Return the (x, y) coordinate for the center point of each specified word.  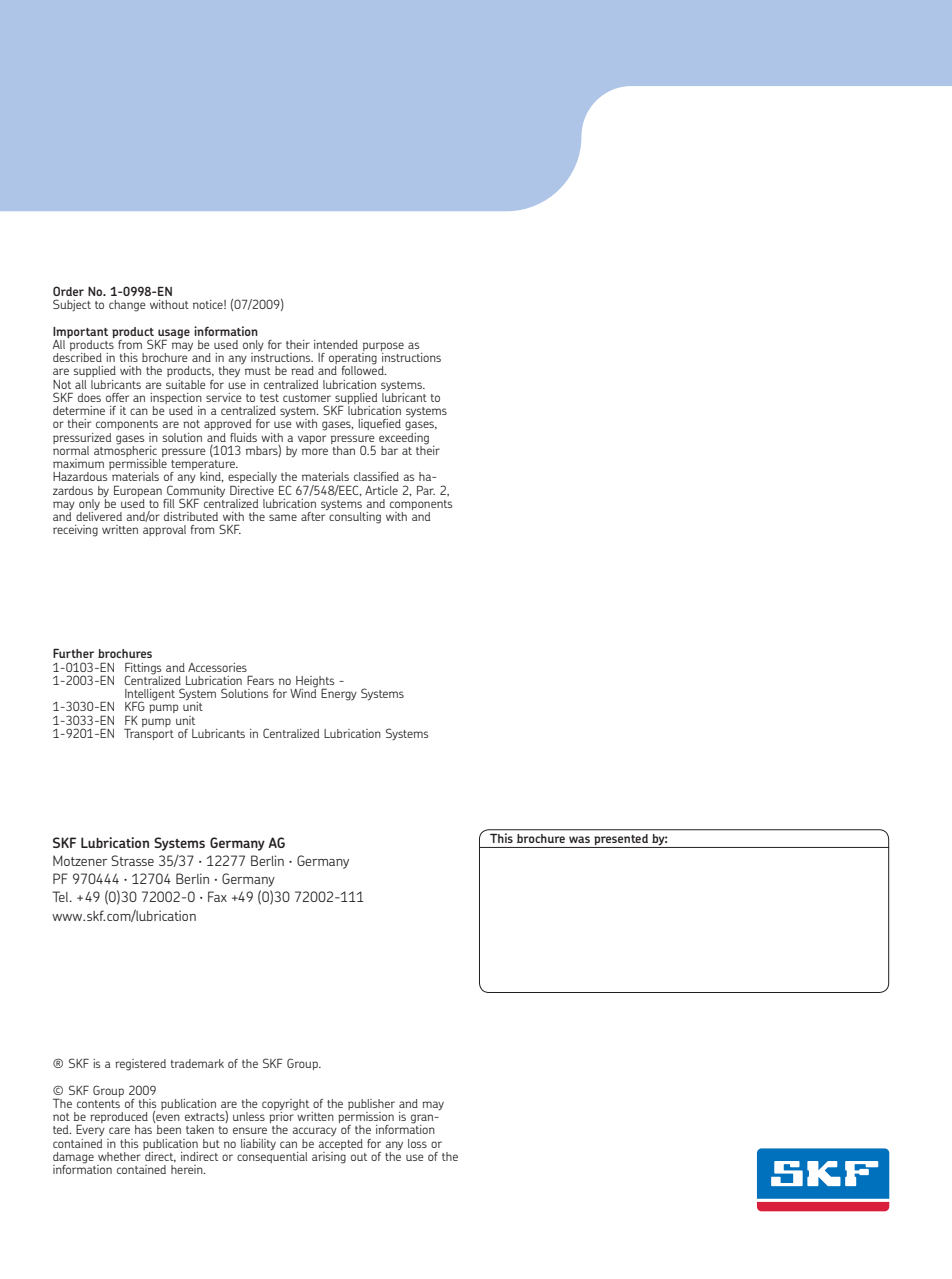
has (143, 1129)
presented (621, 841)
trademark (197, 1063)
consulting (355, 518)
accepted (340, 1143)
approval (164, 530)
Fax (217, 896)
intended (336, 344)
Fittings (143, 669)
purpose (383, 348)
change (127, 306)
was (579, 839)
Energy (339, 694)
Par (426, 490)
